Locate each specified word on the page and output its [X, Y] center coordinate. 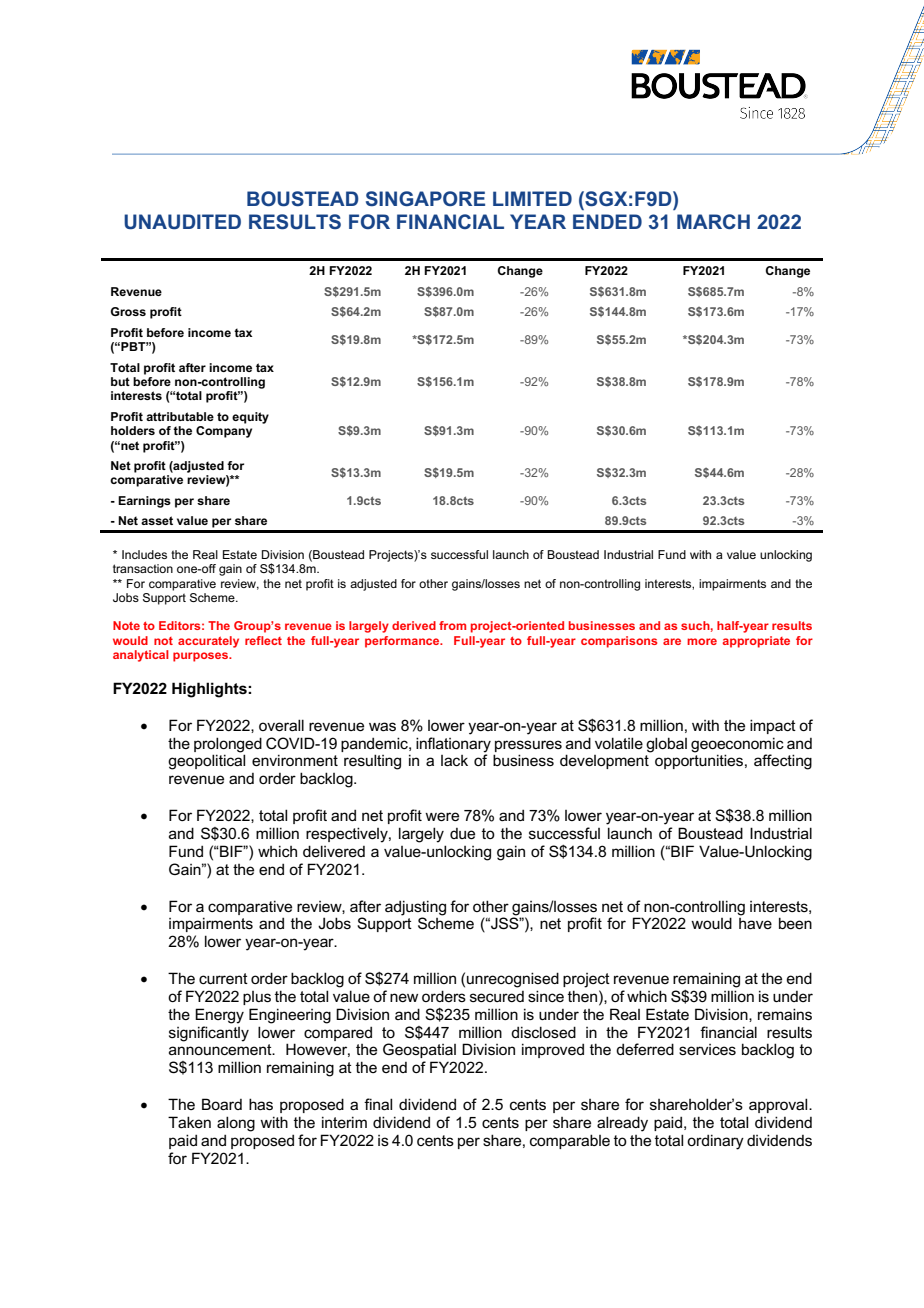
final [378, 1104]
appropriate [756, 642]
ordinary [715, 1142]
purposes [202, 657]
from [452, 625]
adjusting [415, 908]
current [223, 978]
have [755, 923]
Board [222, 1104]
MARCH [713, 221]
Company [224, 430]
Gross [128, 311]
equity [250, 418]
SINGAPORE [425, 198]
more [702, 641]
